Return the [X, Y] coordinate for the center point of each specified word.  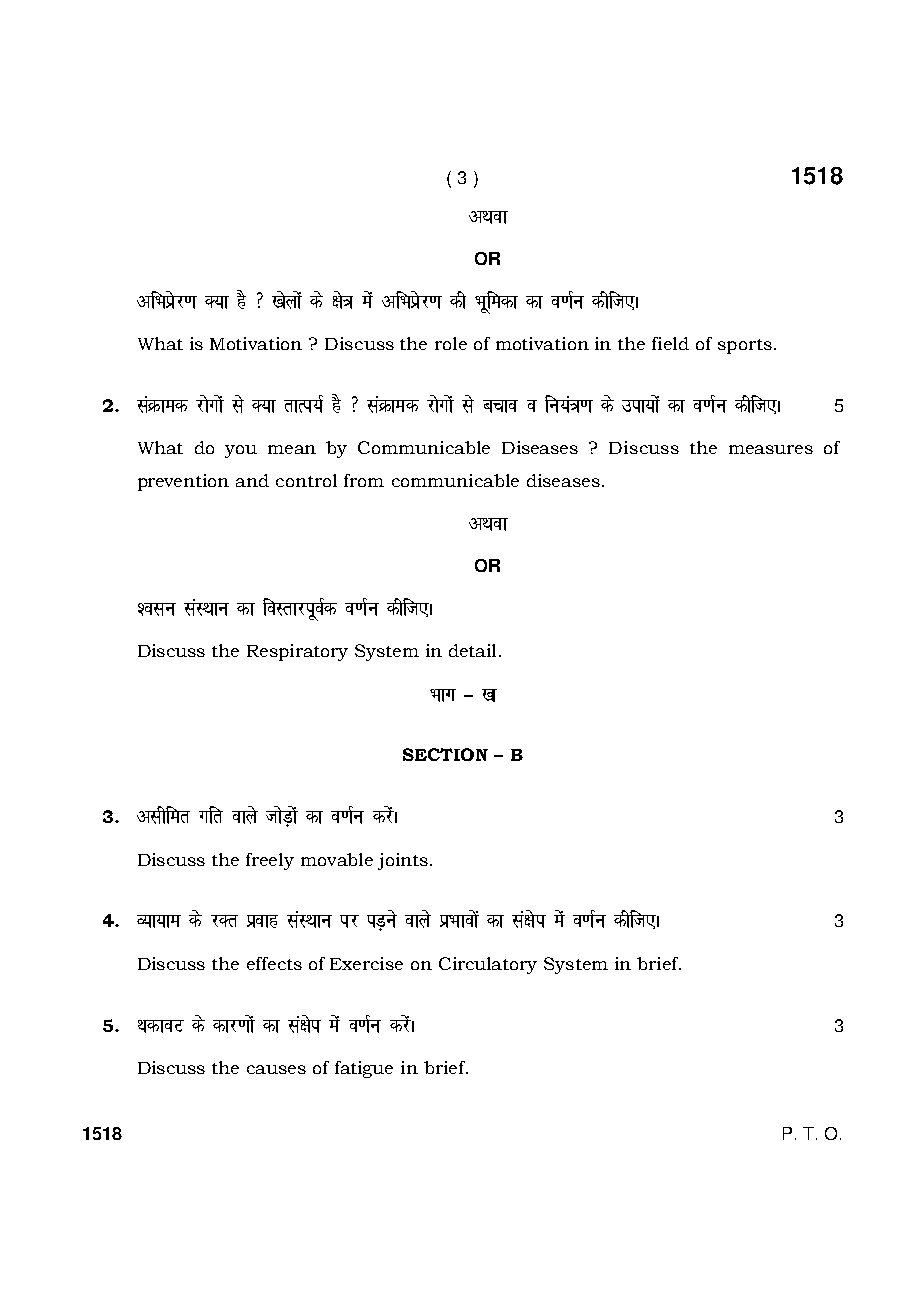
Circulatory [488, 965]
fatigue [364, 1069]
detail [472, 650]
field [670, 343]
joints [403, 861]
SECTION [445, 754]
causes [276, 1069]
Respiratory [297, 652]
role [451, 343]
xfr [211, 815]
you [241, 451]
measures [771, 449]
